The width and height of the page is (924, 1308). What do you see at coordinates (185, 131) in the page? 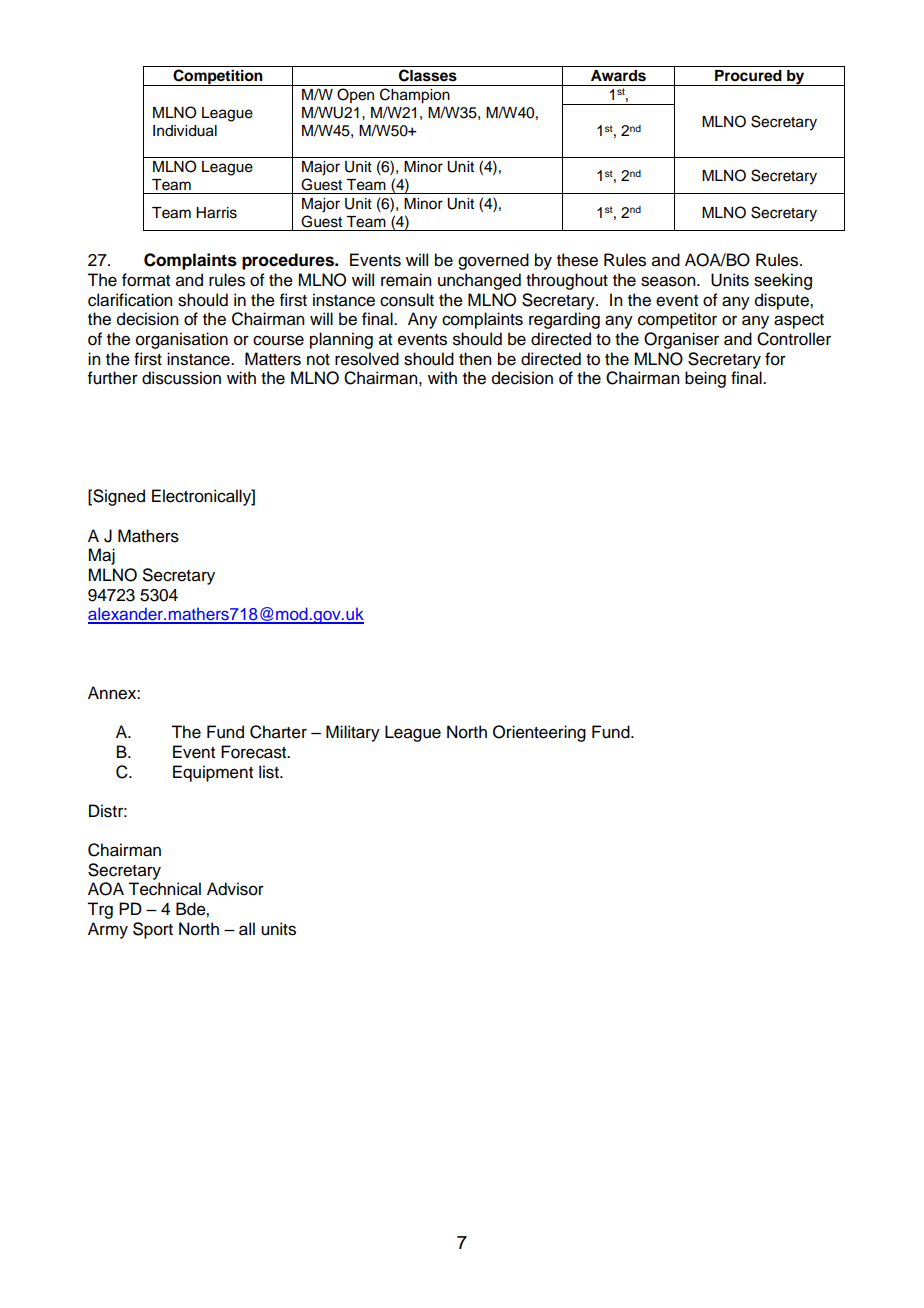
I see `Individual` at bounding box center [185, 131].
